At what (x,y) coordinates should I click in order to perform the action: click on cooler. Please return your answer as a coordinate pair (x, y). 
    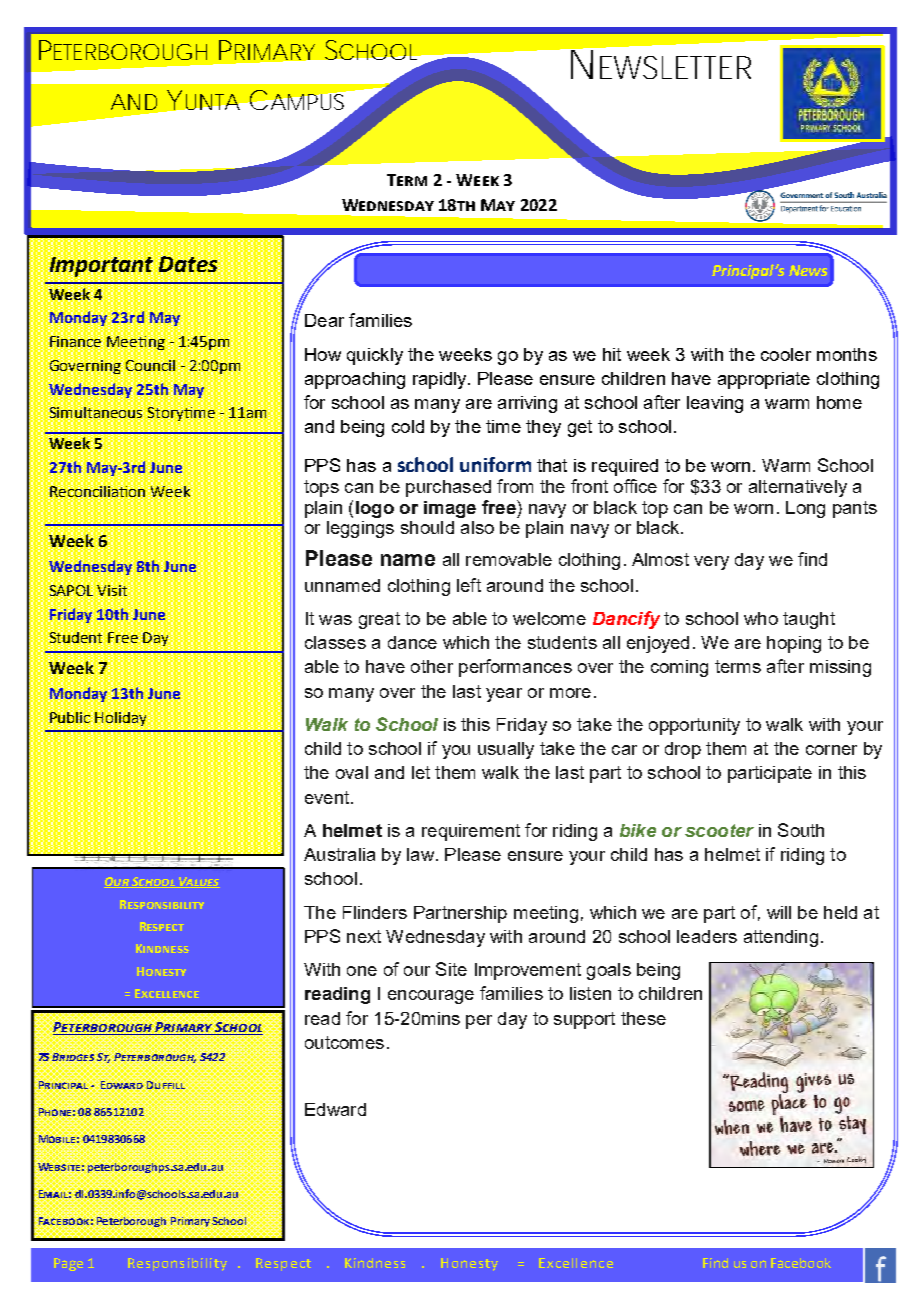
    Looking at the image, I should click on (786, 354).
